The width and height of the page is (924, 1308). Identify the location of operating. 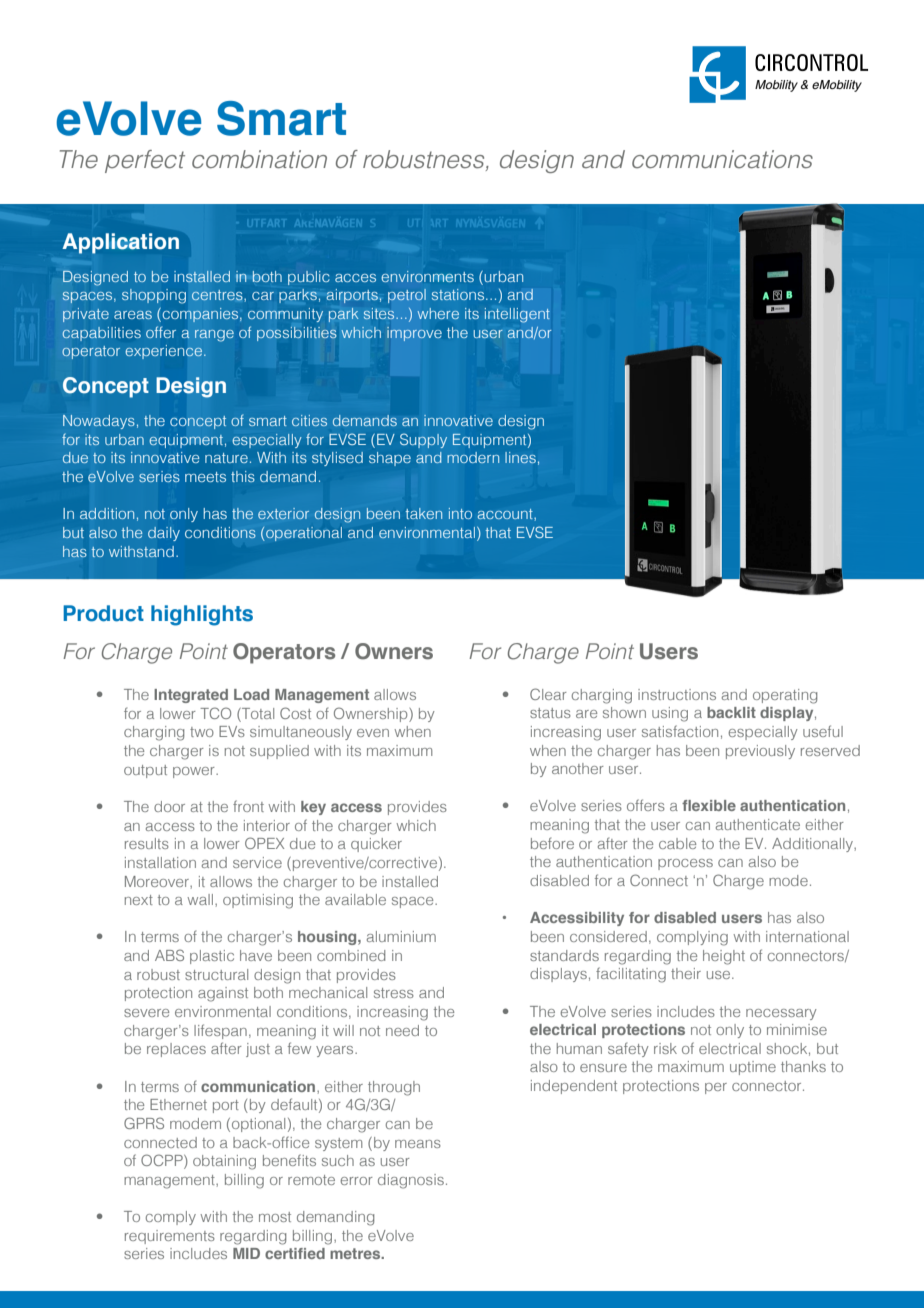
(785, 696).
